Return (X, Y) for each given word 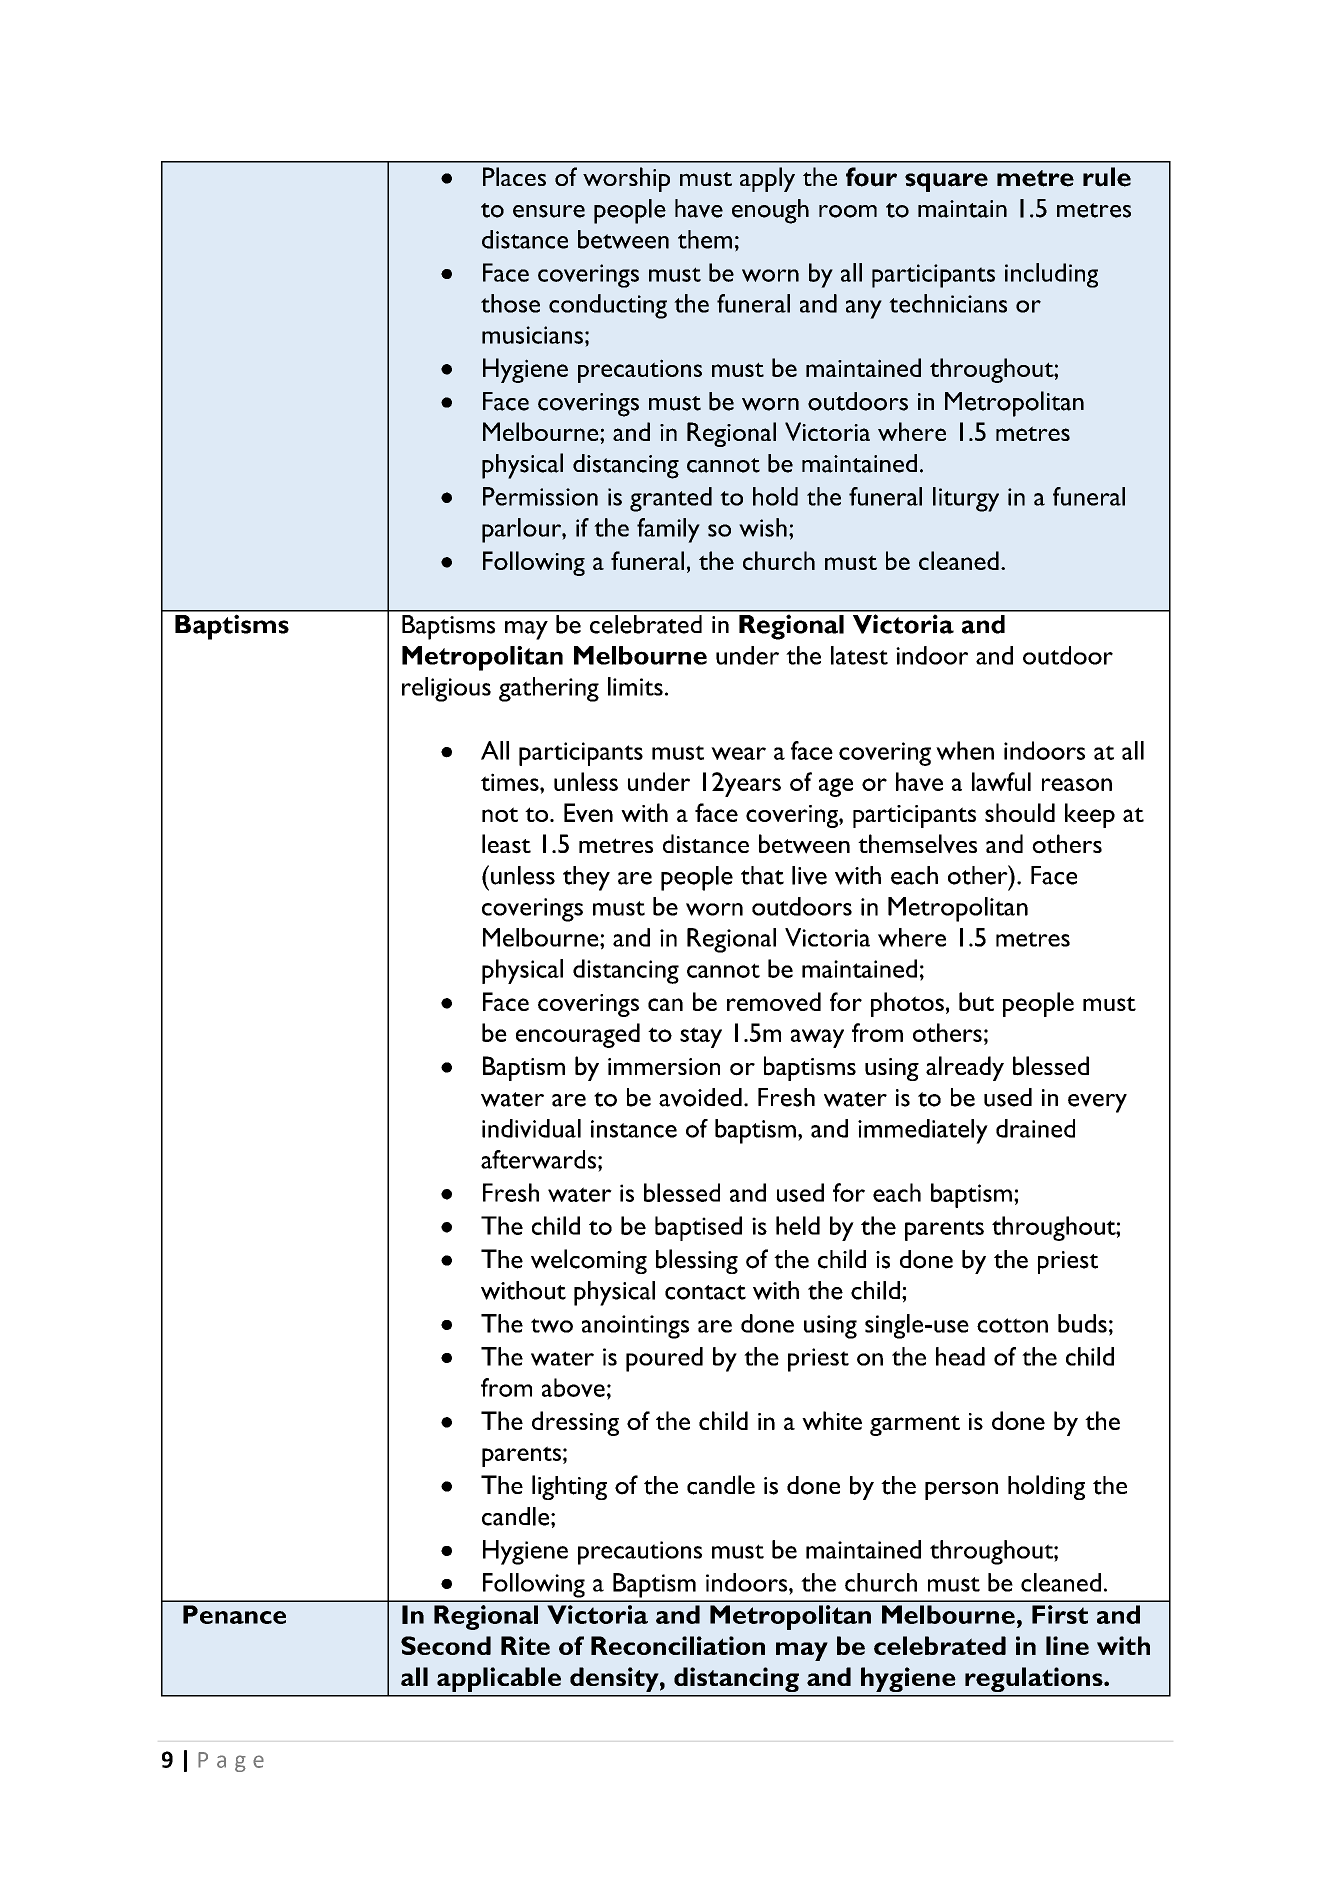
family (668, 530)
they (586, 878)
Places (514, 176)
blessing (697, 1261)
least (506, 844)
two (552, 1325)
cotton (1012, 1325)
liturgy (966, 499)
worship (626, 179)
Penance (234, 1614)
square (946, 182)
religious (446, 689)
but (976, 1001)
